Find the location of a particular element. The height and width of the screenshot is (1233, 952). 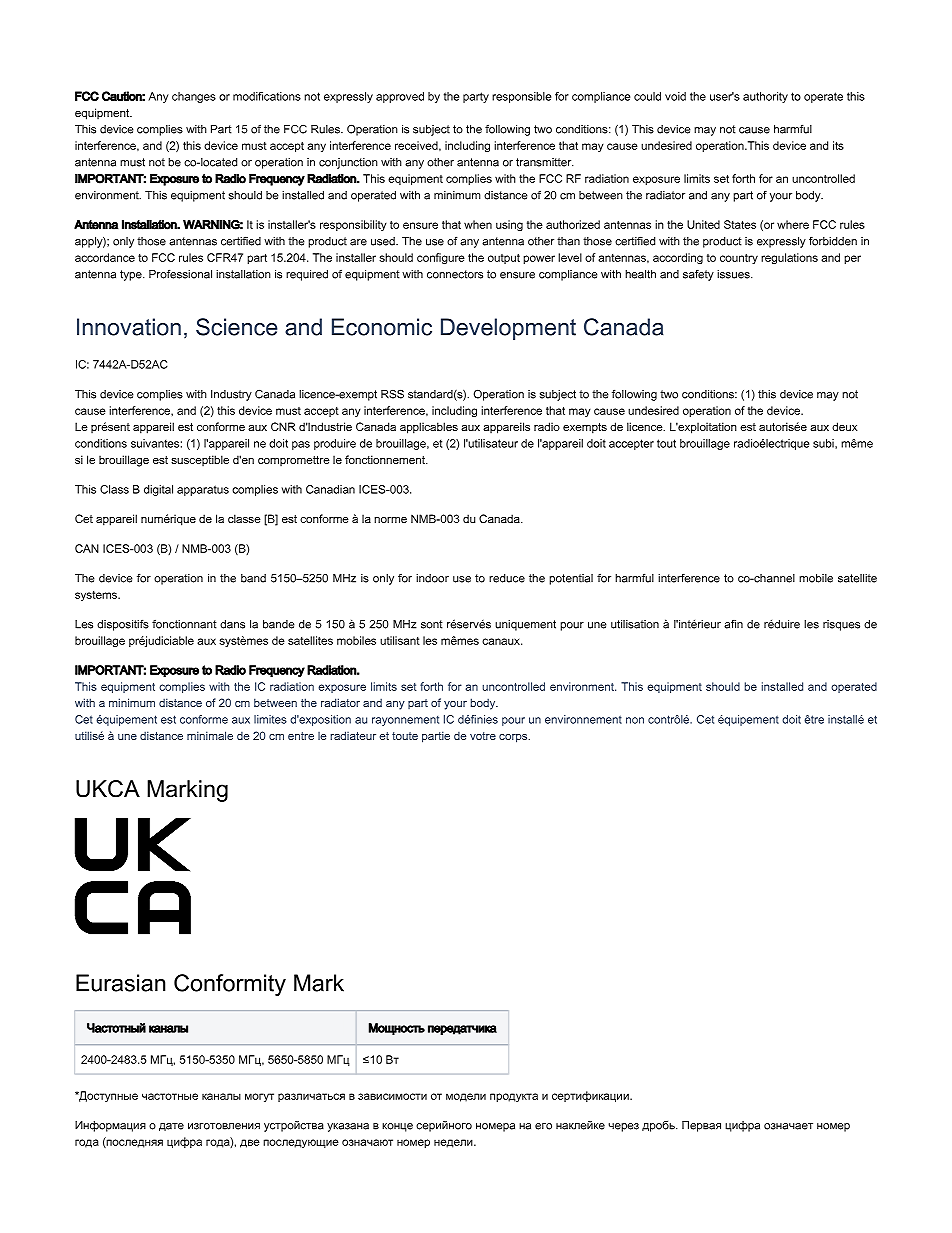

authority is located at coordinates (765, 97).
